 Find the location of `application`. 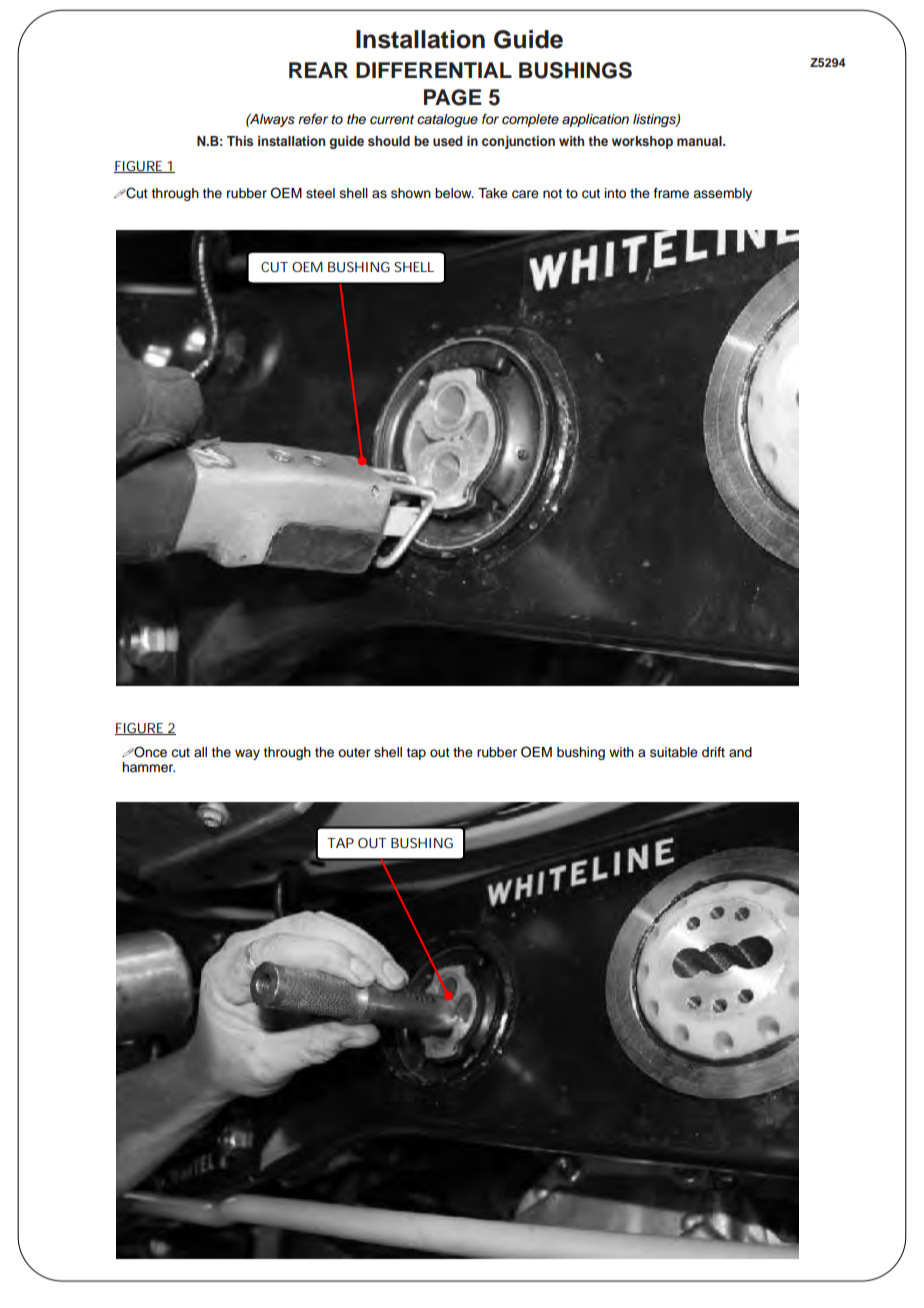

application is located at coordinates (595, 120).
